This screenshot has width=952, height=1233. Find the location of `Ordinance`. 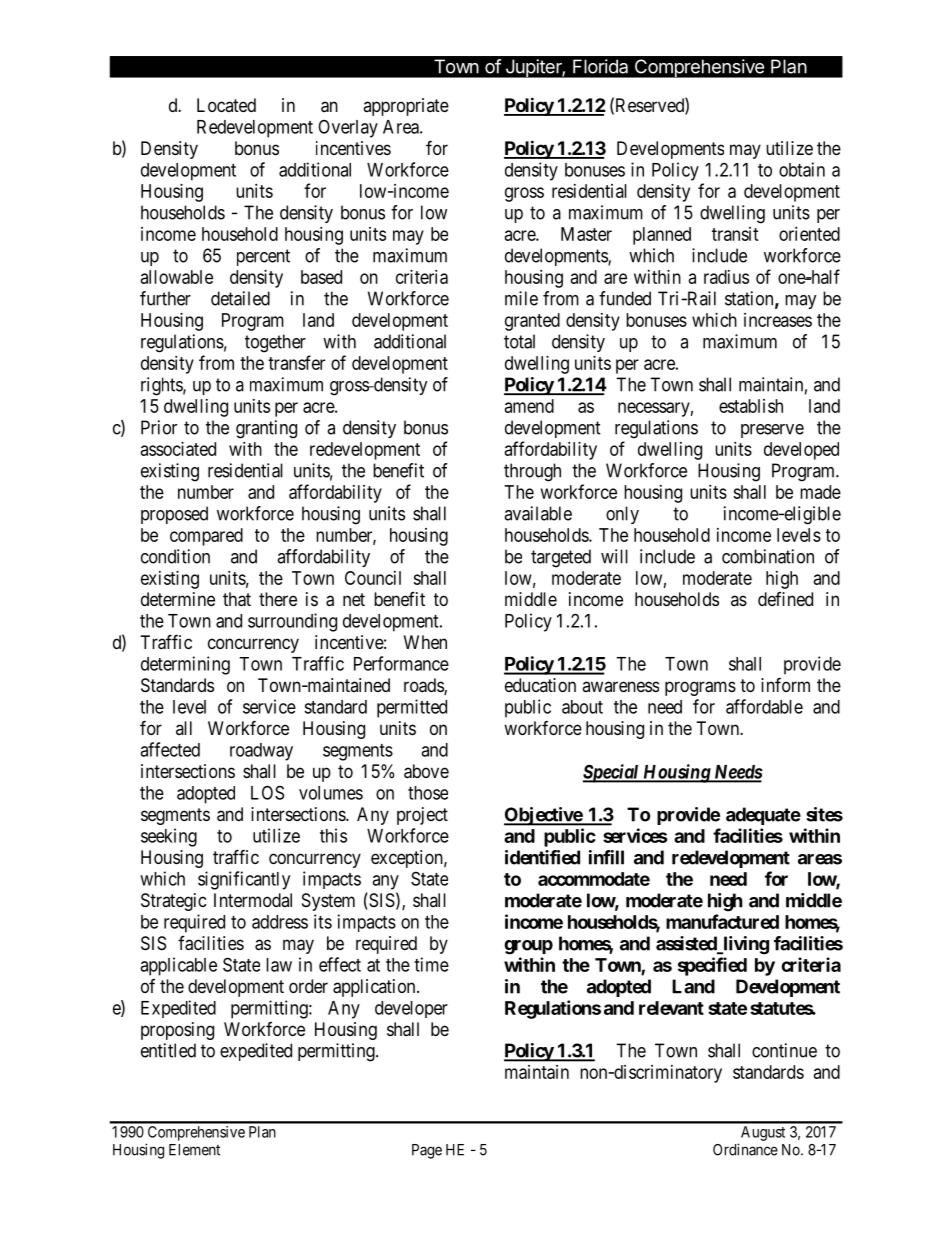

Ordinance is located at coordinates (745, 1149).
